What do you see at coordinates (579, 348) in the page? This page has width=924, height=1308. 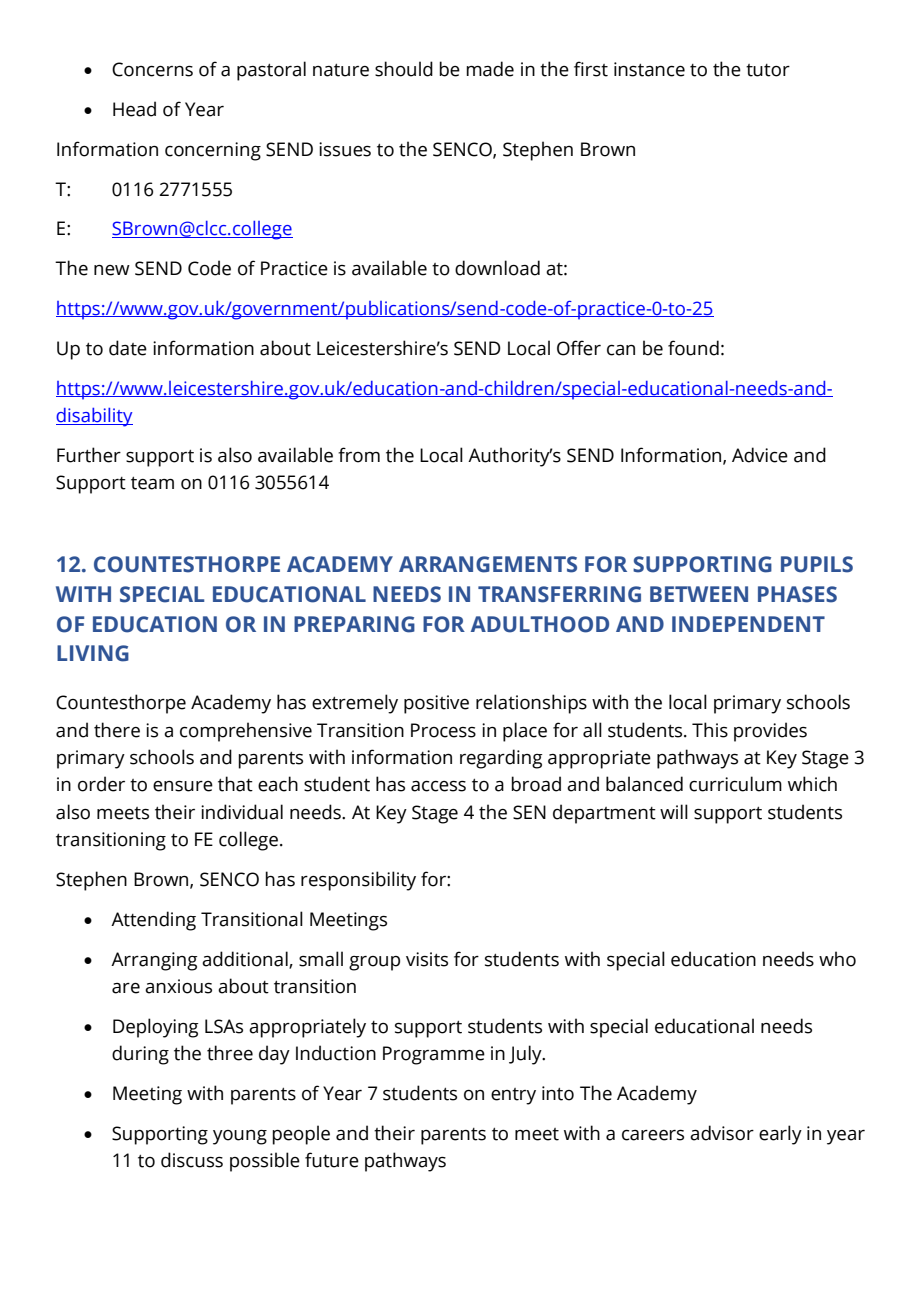 I see `Offer` at bounding box center [579, 348].
